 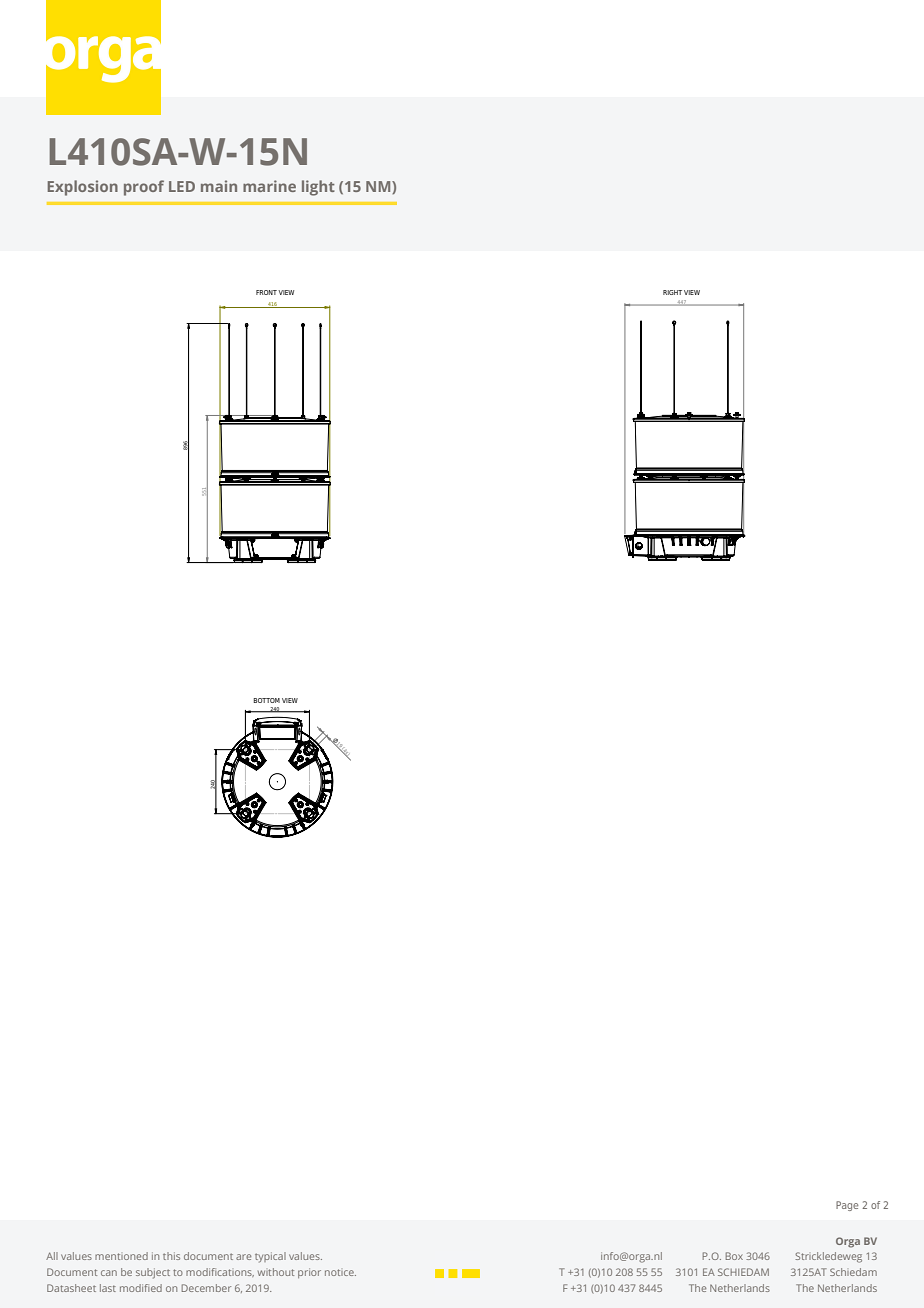 What do you see at coordinates (270, 1257) in the image?
I see `typical` at bounding box center [270, 1257].
